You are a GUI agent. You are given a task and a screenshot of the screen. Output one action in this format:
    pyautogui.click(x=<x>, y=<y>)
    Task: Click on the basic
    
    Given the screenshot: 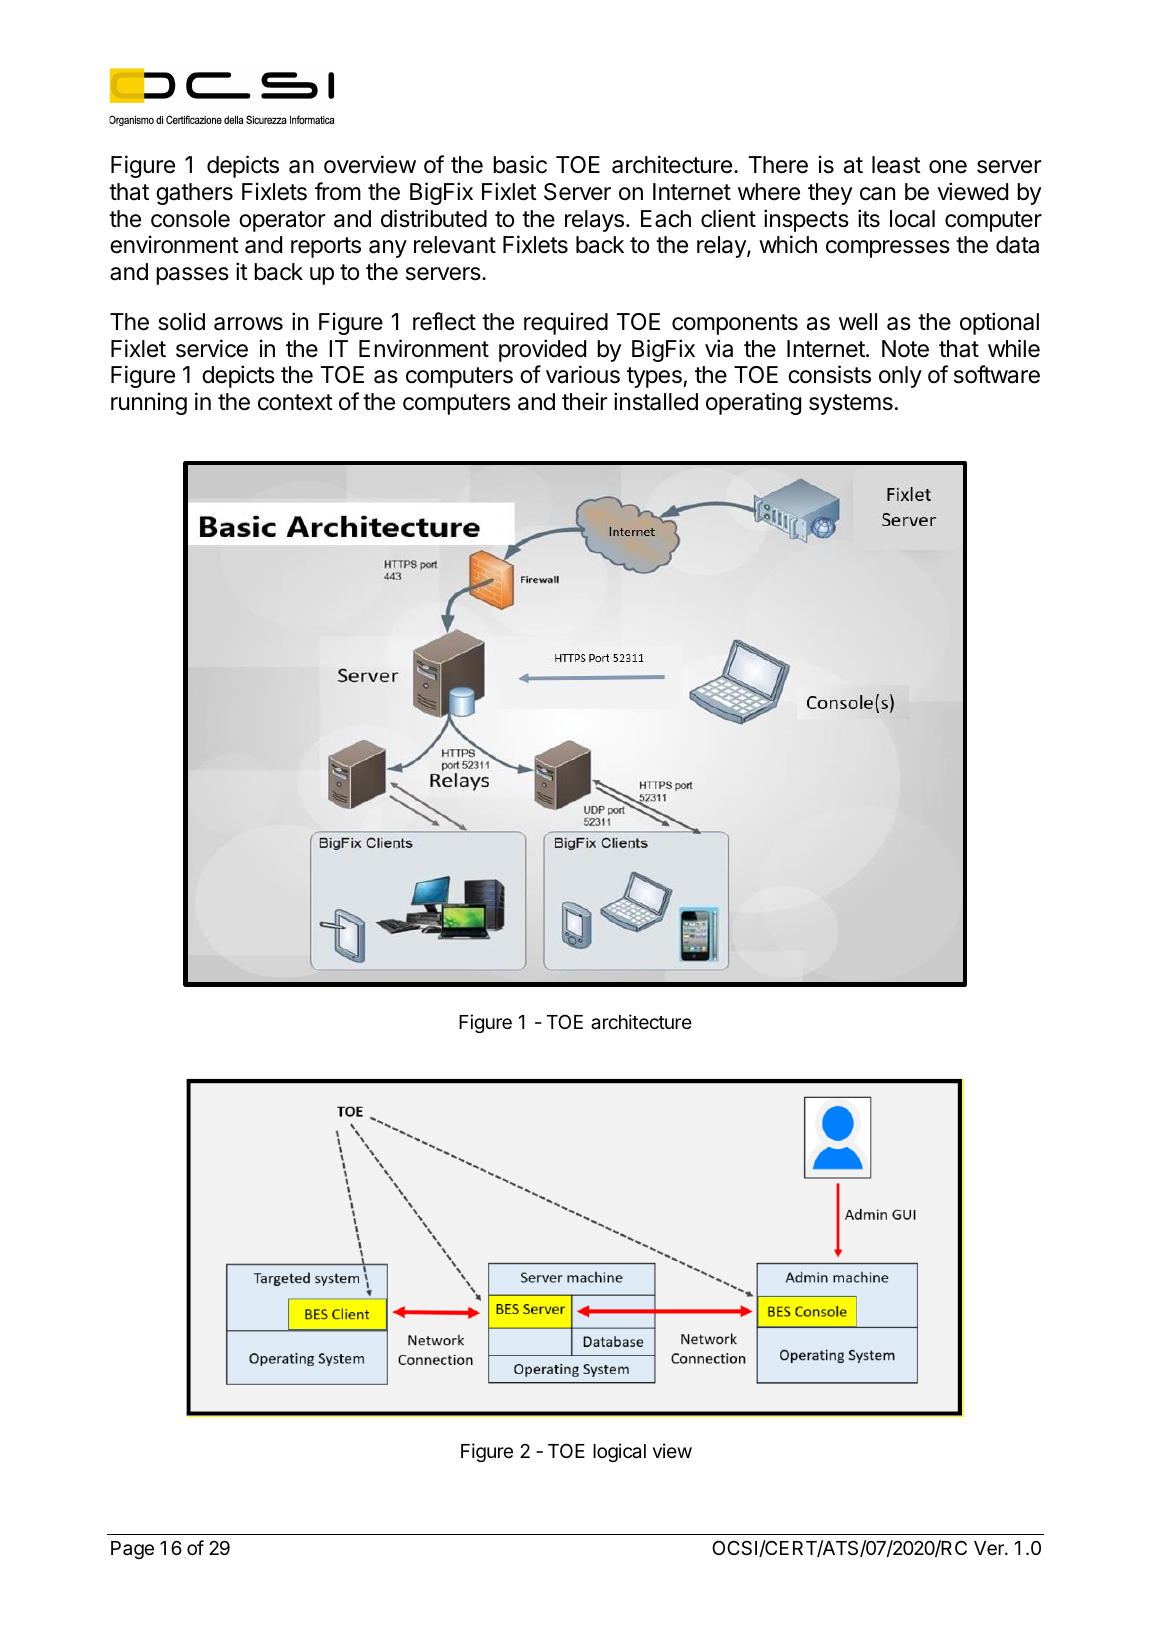 What is the action you would take?
    pyautogui.click(x=520, y=164)
